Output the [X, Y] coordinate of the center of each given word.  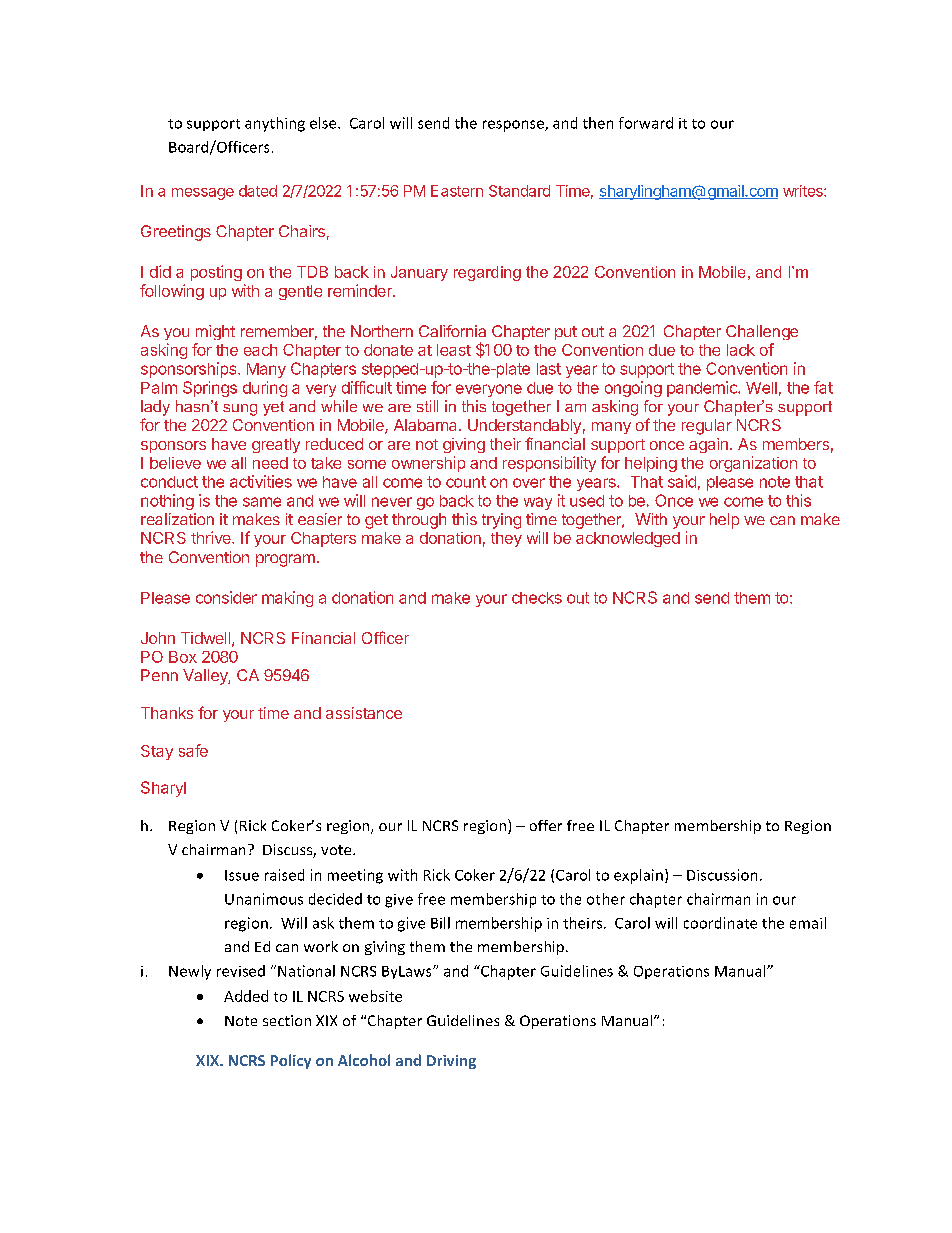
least [454, 350]
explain [638, 876]
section [287, 1020]
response [514, 126]
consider [226, 597]
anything [275, 124]
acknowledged [628, 539]
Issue [242, 875]
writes [804, 191]
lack [741, 350]
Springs [210, 389]
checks [537, 598]
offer [546, 825]
